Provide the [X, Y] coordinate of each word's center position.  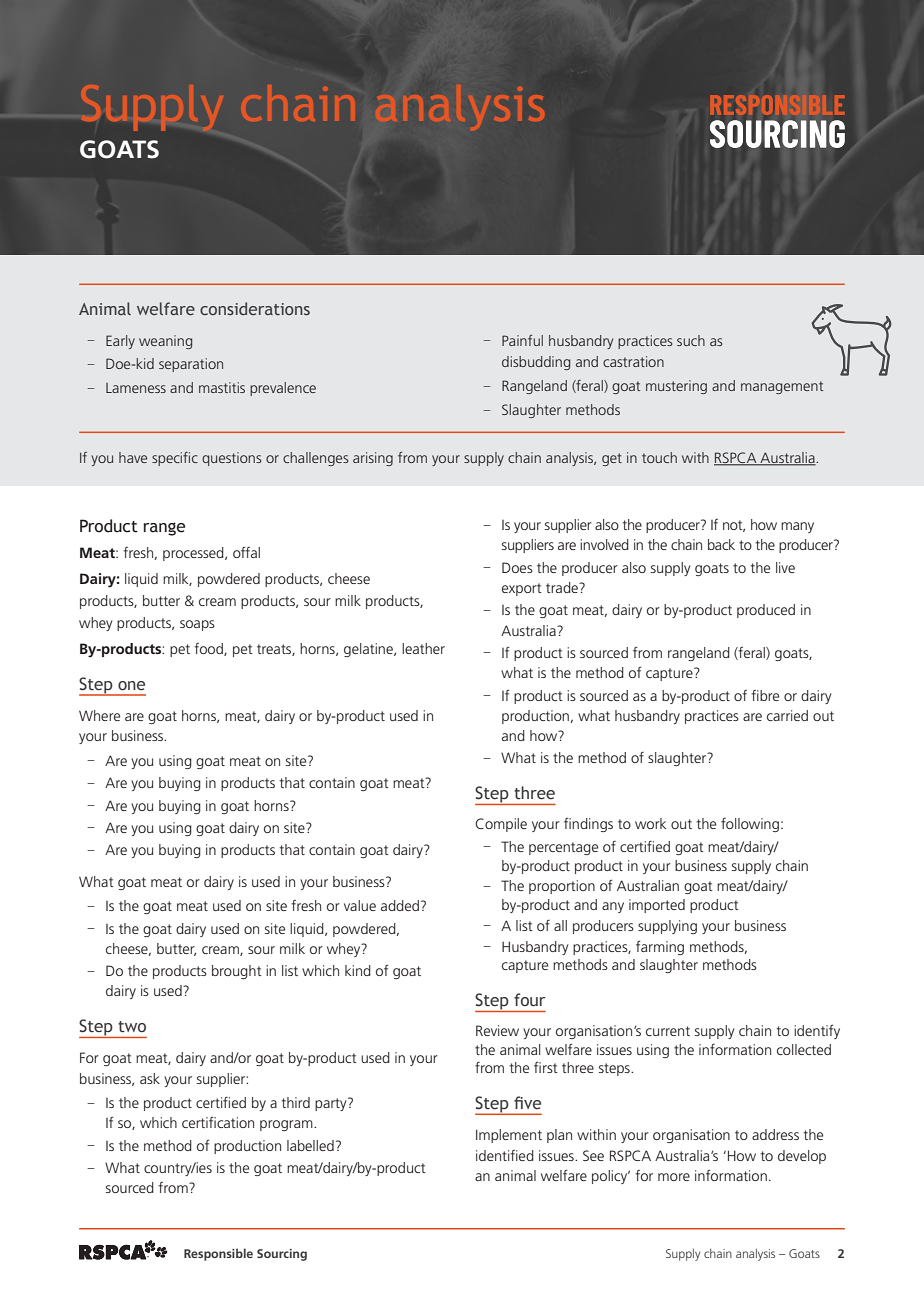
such [691, 340]
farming [660, 947]
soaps [197, 625]
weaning [165, 342]
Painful [522, 340]
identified [505, 1155]
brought [237, 972]
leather [423, 648]
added [400, 905]
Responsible [218, 1254]
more [674, 1177]
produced [766, 611]
